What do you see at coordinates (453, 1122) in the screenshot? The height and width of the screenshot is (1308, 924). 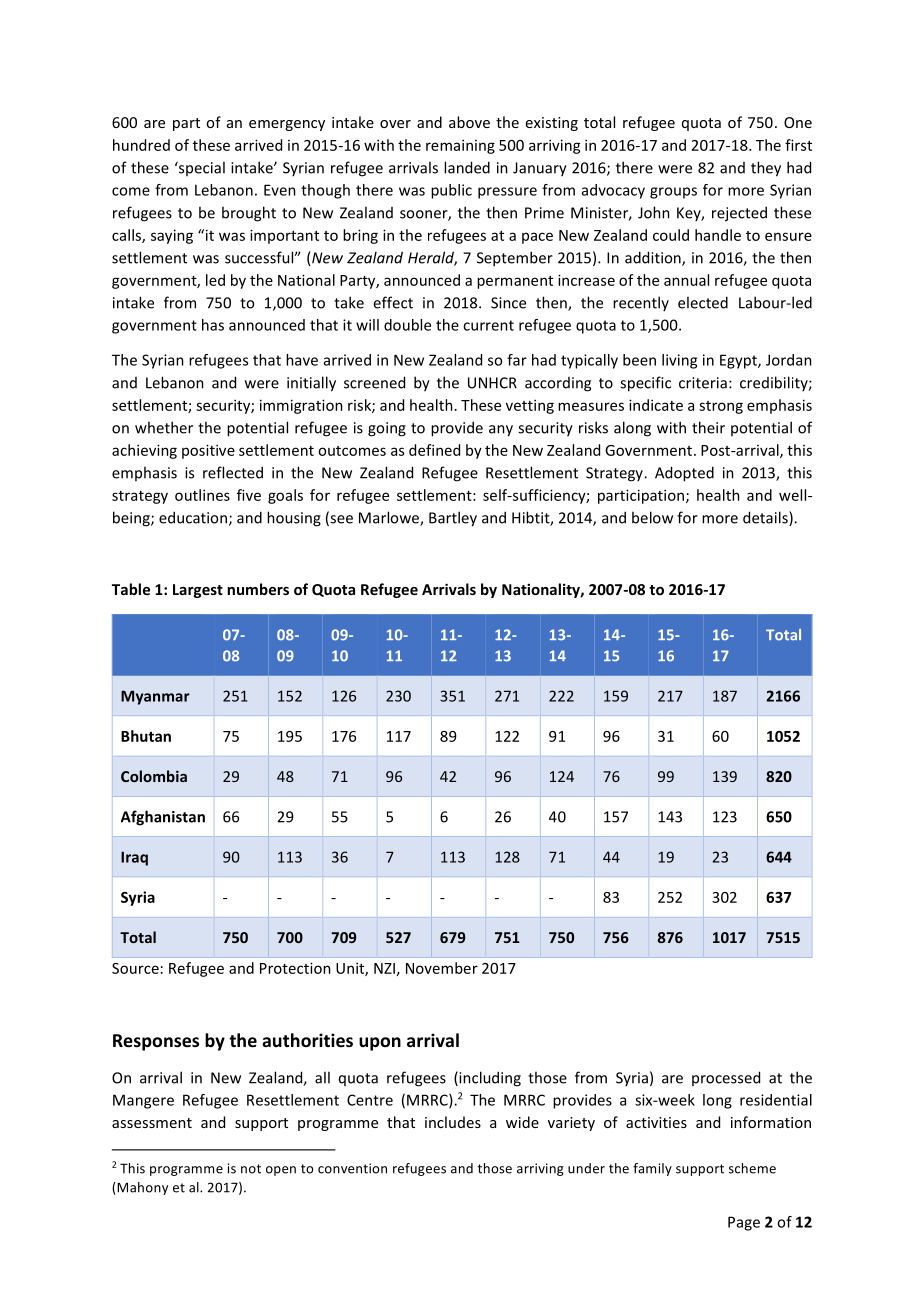 I see `includes` at bounding box center [453, 1122].
